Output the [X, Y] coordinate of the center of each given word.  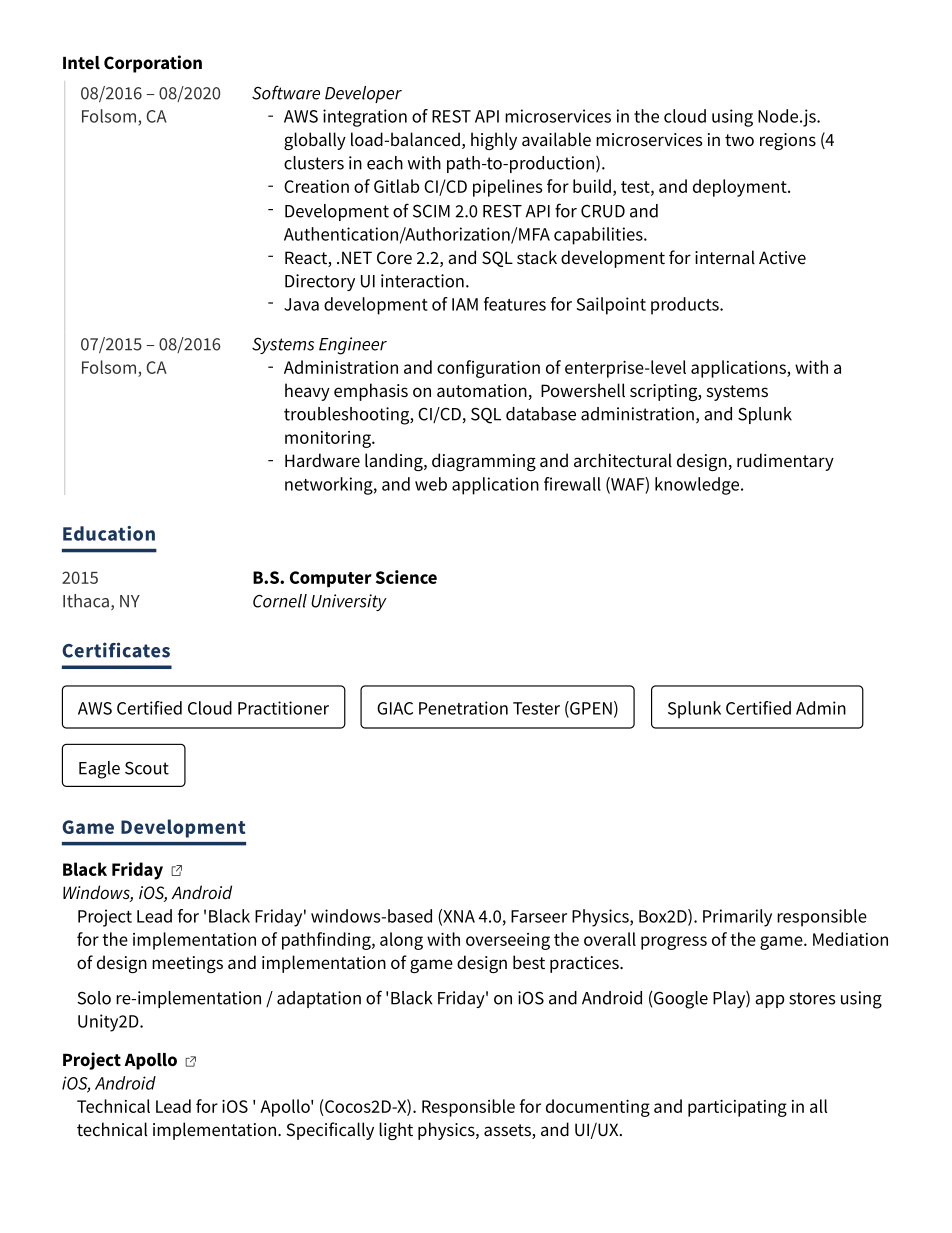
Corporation [153, 64]
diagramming [484, 462]
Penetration [463, 708]
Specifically [330, 1131]
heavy [307, 392]
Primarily [737, 918]
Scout [147, 768]
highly [494, 141]
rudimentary [785, 462]
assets [508, 1131]
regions [788, 141]
